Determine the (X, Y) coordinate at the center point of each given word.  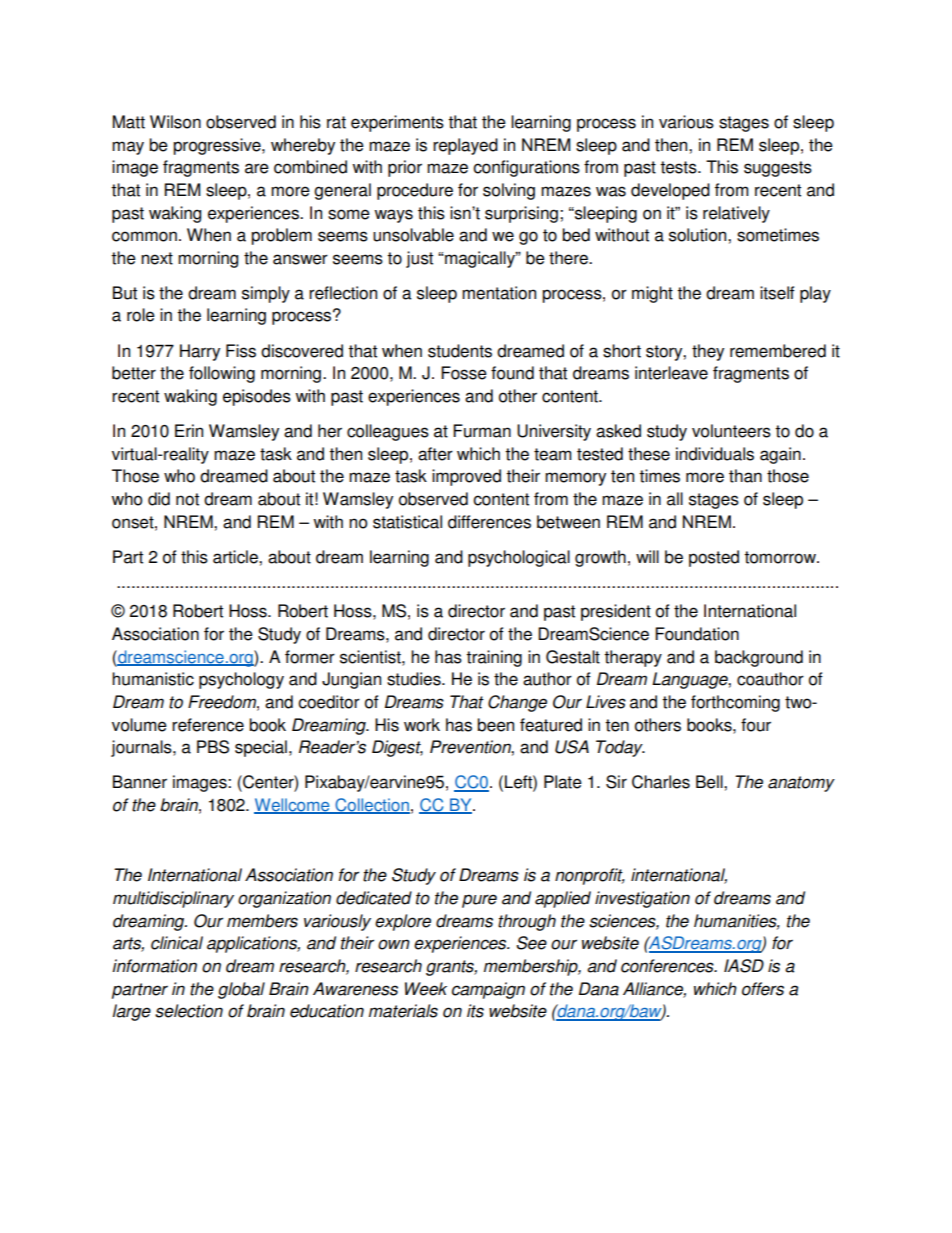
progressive (218, 146)
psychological (519, 558)
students (460, 351)
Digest (397, 748)
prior (405, 168)
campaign (488, 990)
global (241, 990)
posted (714, 558)
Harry (200, 352)
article (236, 557)
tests (679, 167)
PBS (213, 747)
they (708, 352)
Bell (710, 782)
